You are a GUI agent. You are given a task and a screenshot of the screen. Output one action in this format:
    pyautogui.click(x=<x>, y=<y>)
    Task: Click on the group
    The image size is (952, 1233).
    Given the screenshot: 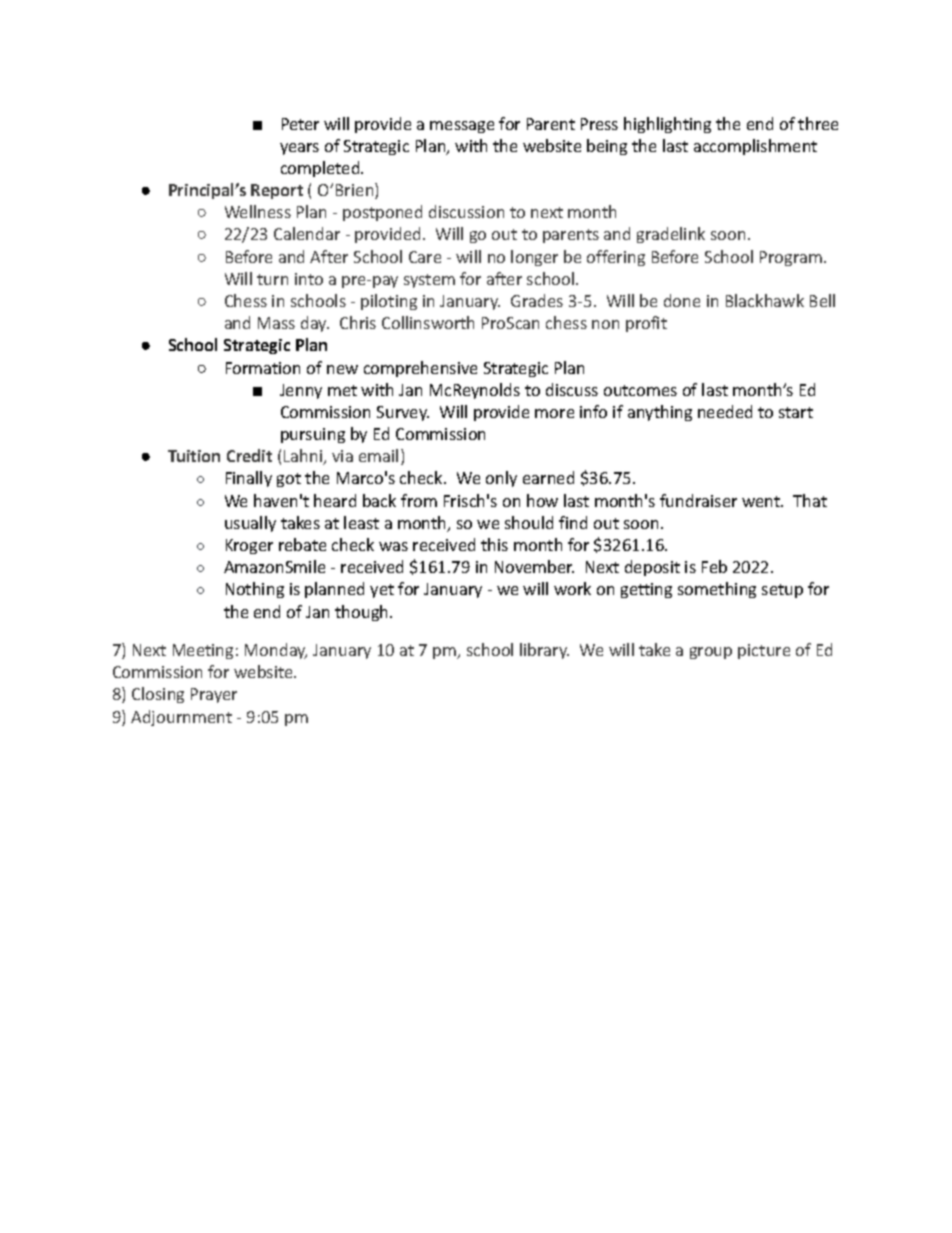 What is the action you would take?
    pyautogui.click(x=711, y=653)
